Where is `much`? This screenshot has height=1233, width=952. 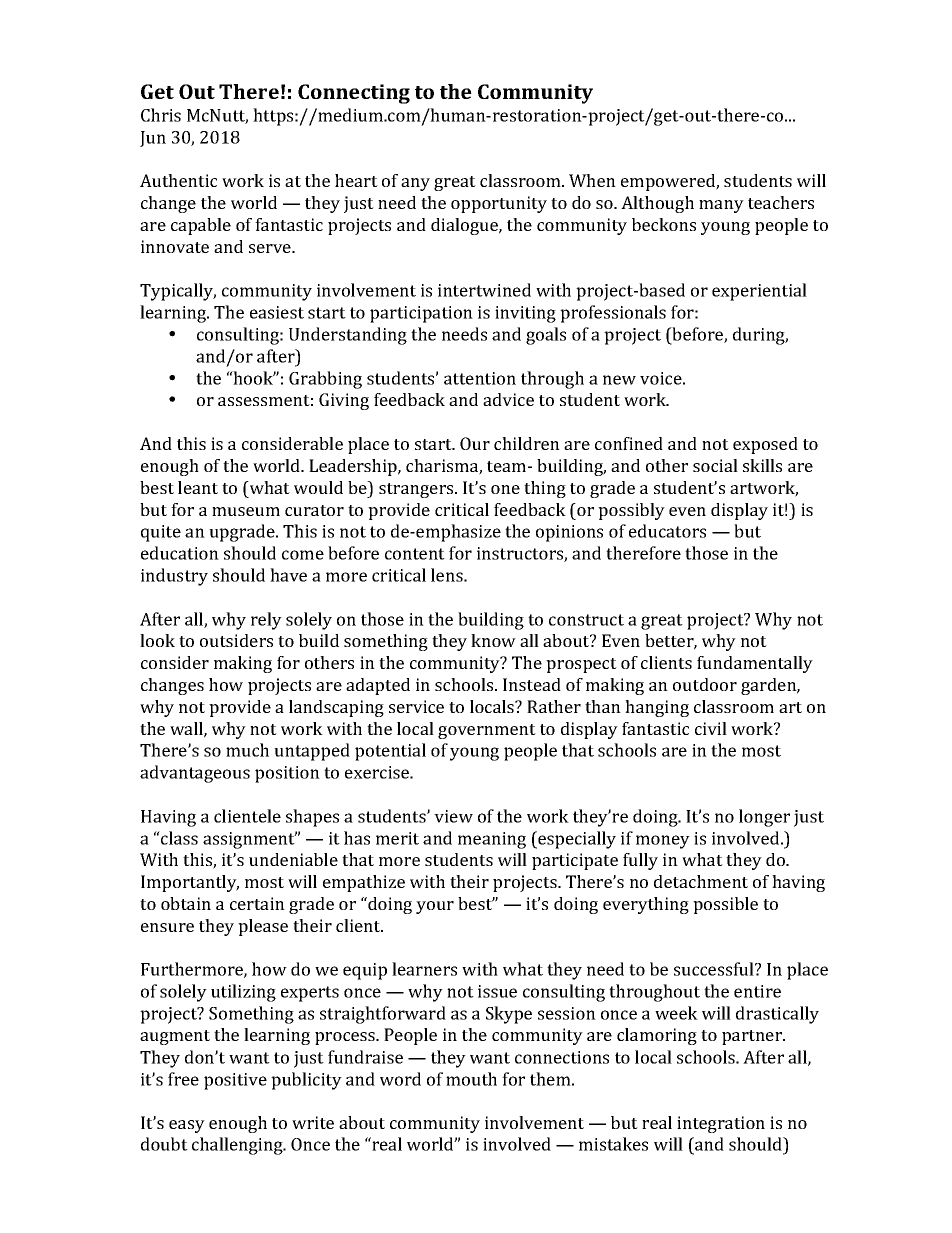
much is located at coordinates (247, 750).
